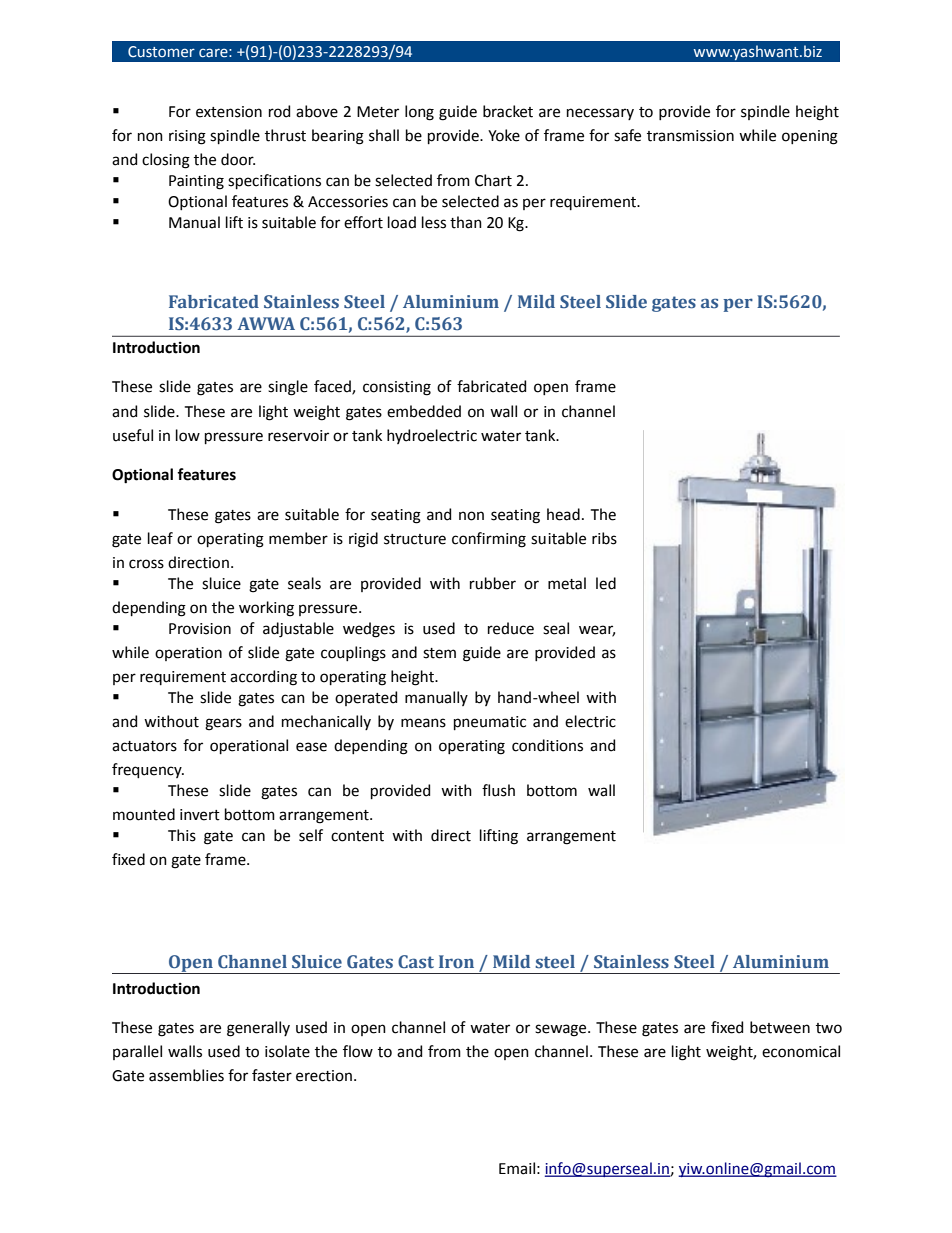 The image size is (952, 1233). I want to click on conditions, so click(547, 745).
